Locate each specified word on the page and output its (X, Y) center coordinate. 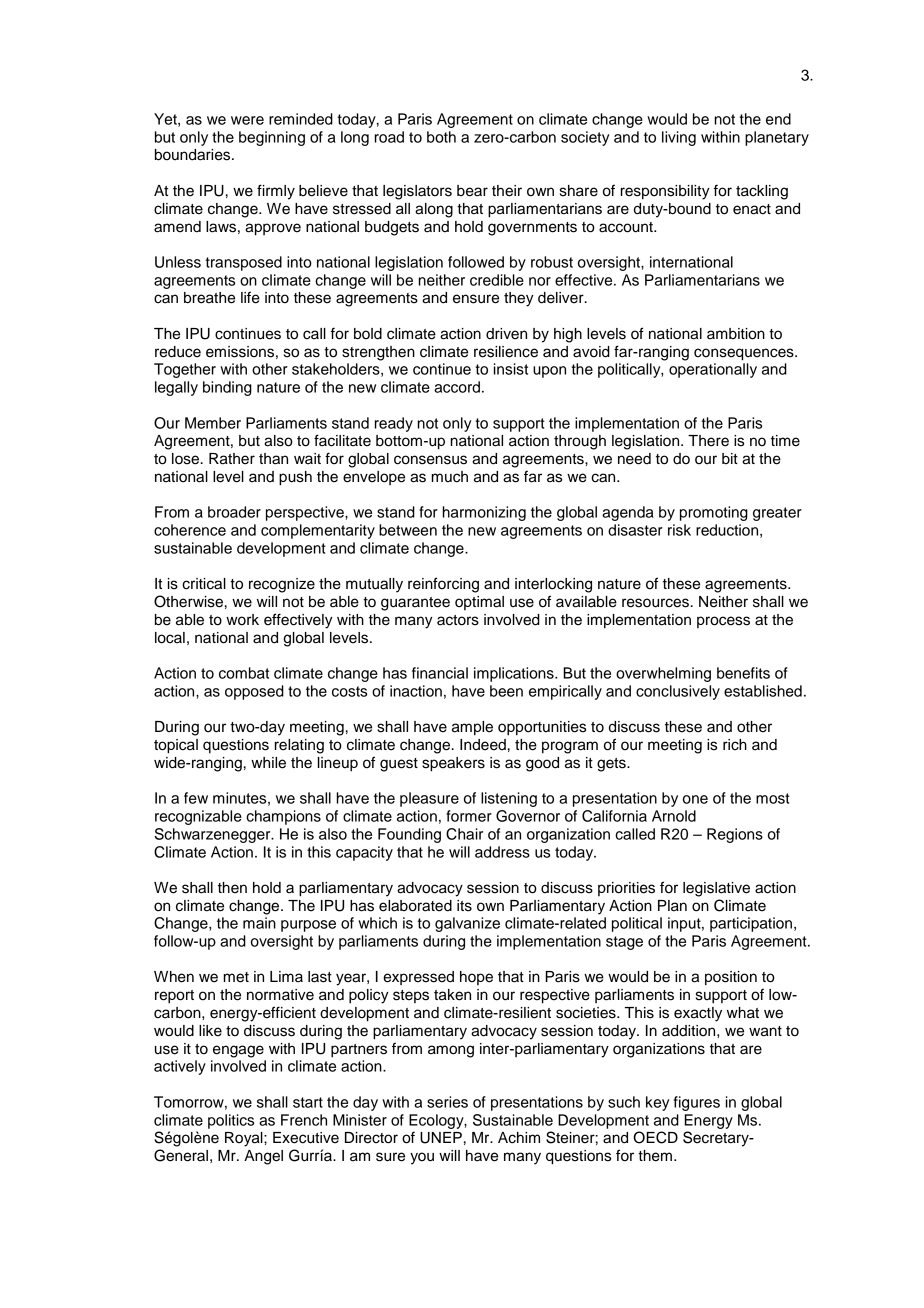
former (469, 816)
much (450, 477)
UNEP (441, 1138)
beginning (272, 138)
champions (283, 817)
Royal (245, 1139)
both (441, 137)
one (695, 799)
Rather (232, 459)
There (708, 441)
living (679, 138)
